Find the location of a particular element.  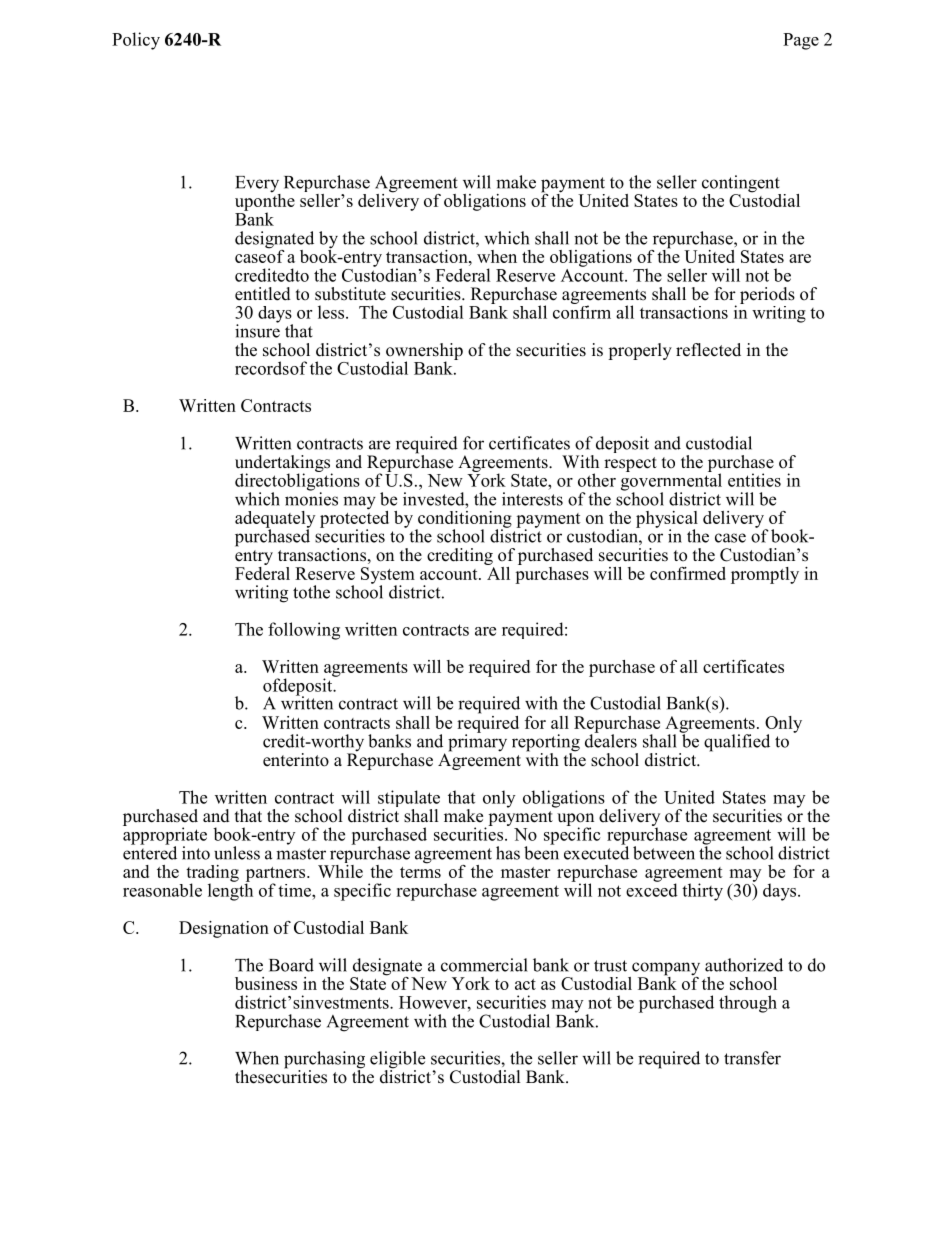

conditioning is located at coordinates (464, 520).
